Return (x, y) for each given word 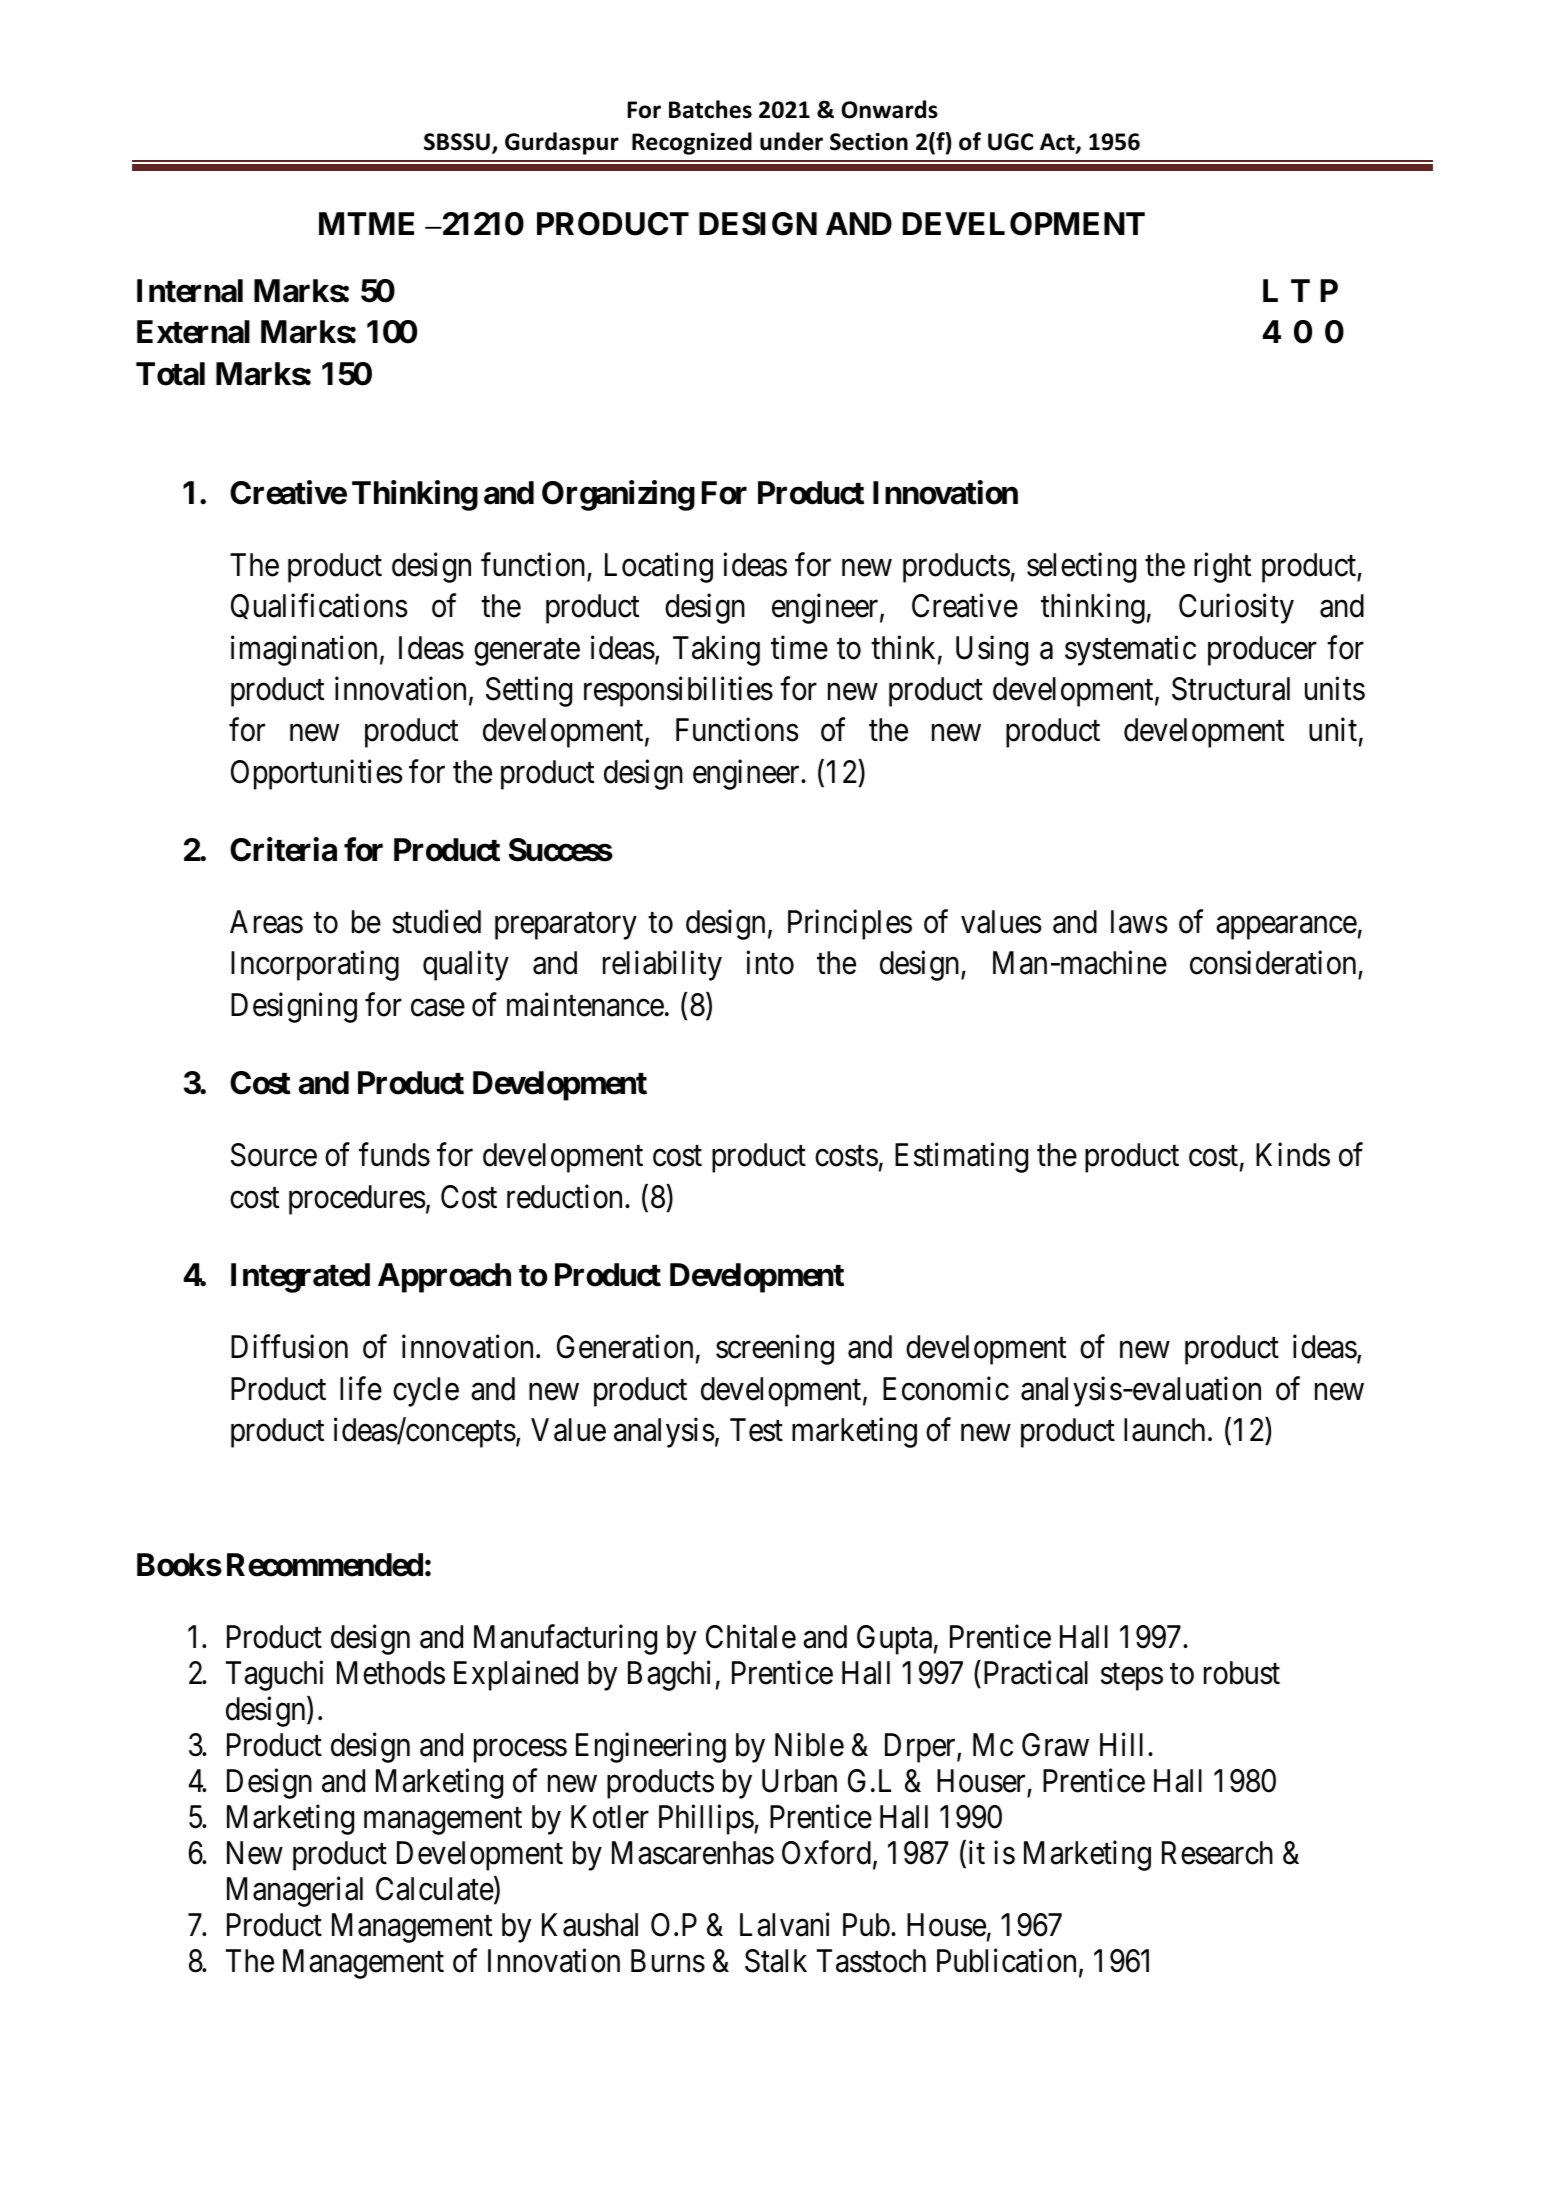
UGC (1010, 142)
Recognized (692, 143)
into (770, 963)
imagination (304, 650)
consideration (1273, 963)
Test (756, 1430)
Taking (716, 650)
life (361, 1388)
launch (1164, 1430)
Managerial (295, 1892)
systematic (1130, 650)
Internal (190, 291)
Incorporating (315, 966)
